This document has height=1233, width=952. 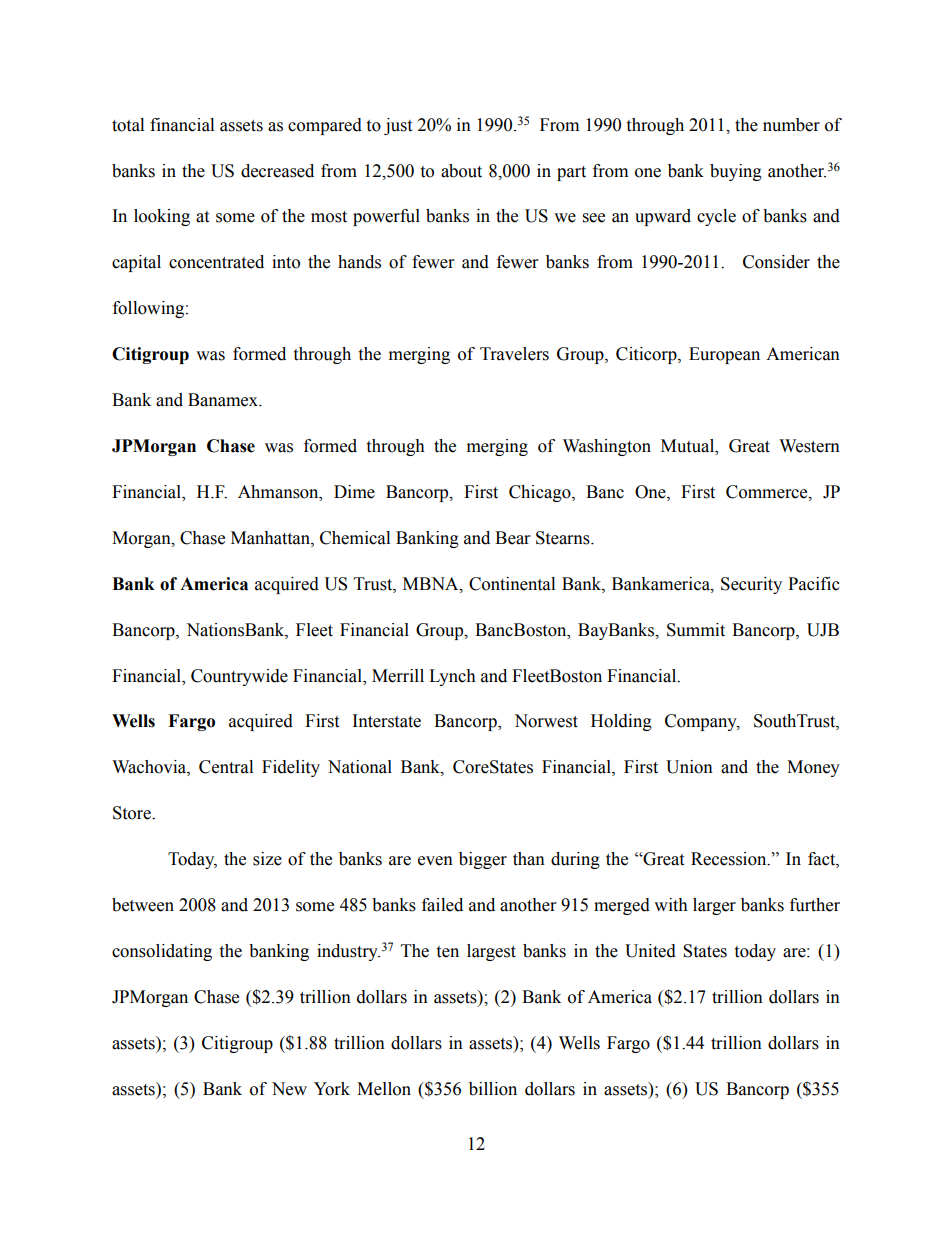 What do you see at coordinates (751, 585) in the document?
I see `Security` at bounding box center [751, 585].
